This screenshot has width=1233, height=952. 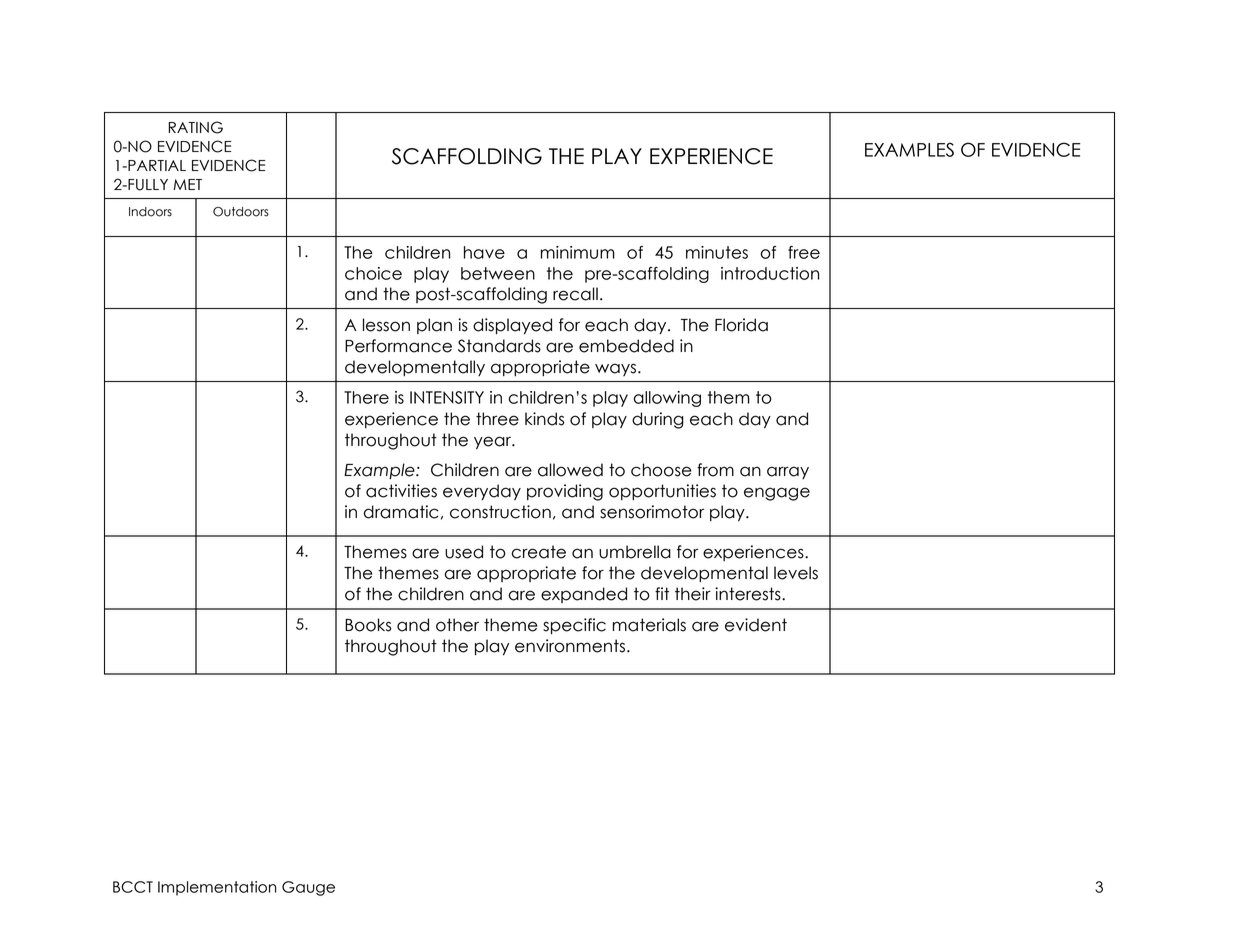 I want to click on Implementation, so click(x=217, y=888).
